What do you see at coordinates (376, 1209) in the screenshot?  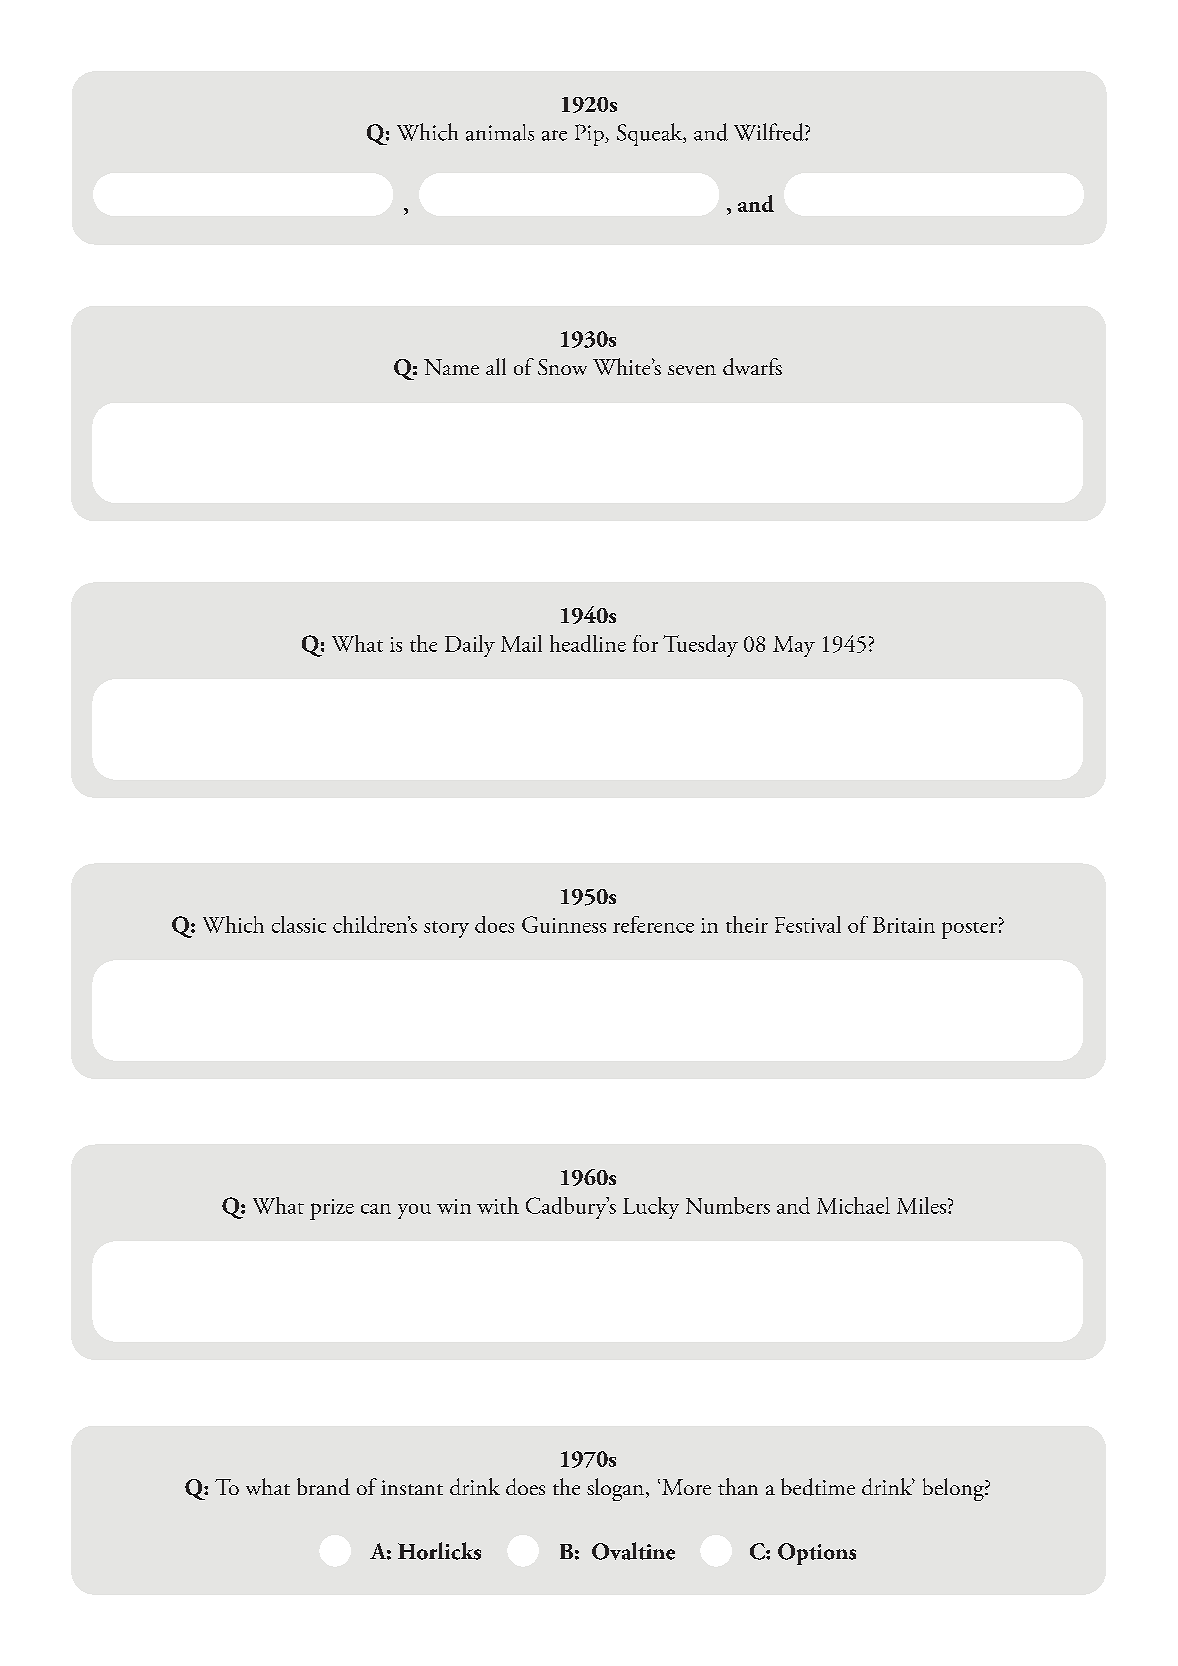 I see `can` at bounding box center [376, 1209].
